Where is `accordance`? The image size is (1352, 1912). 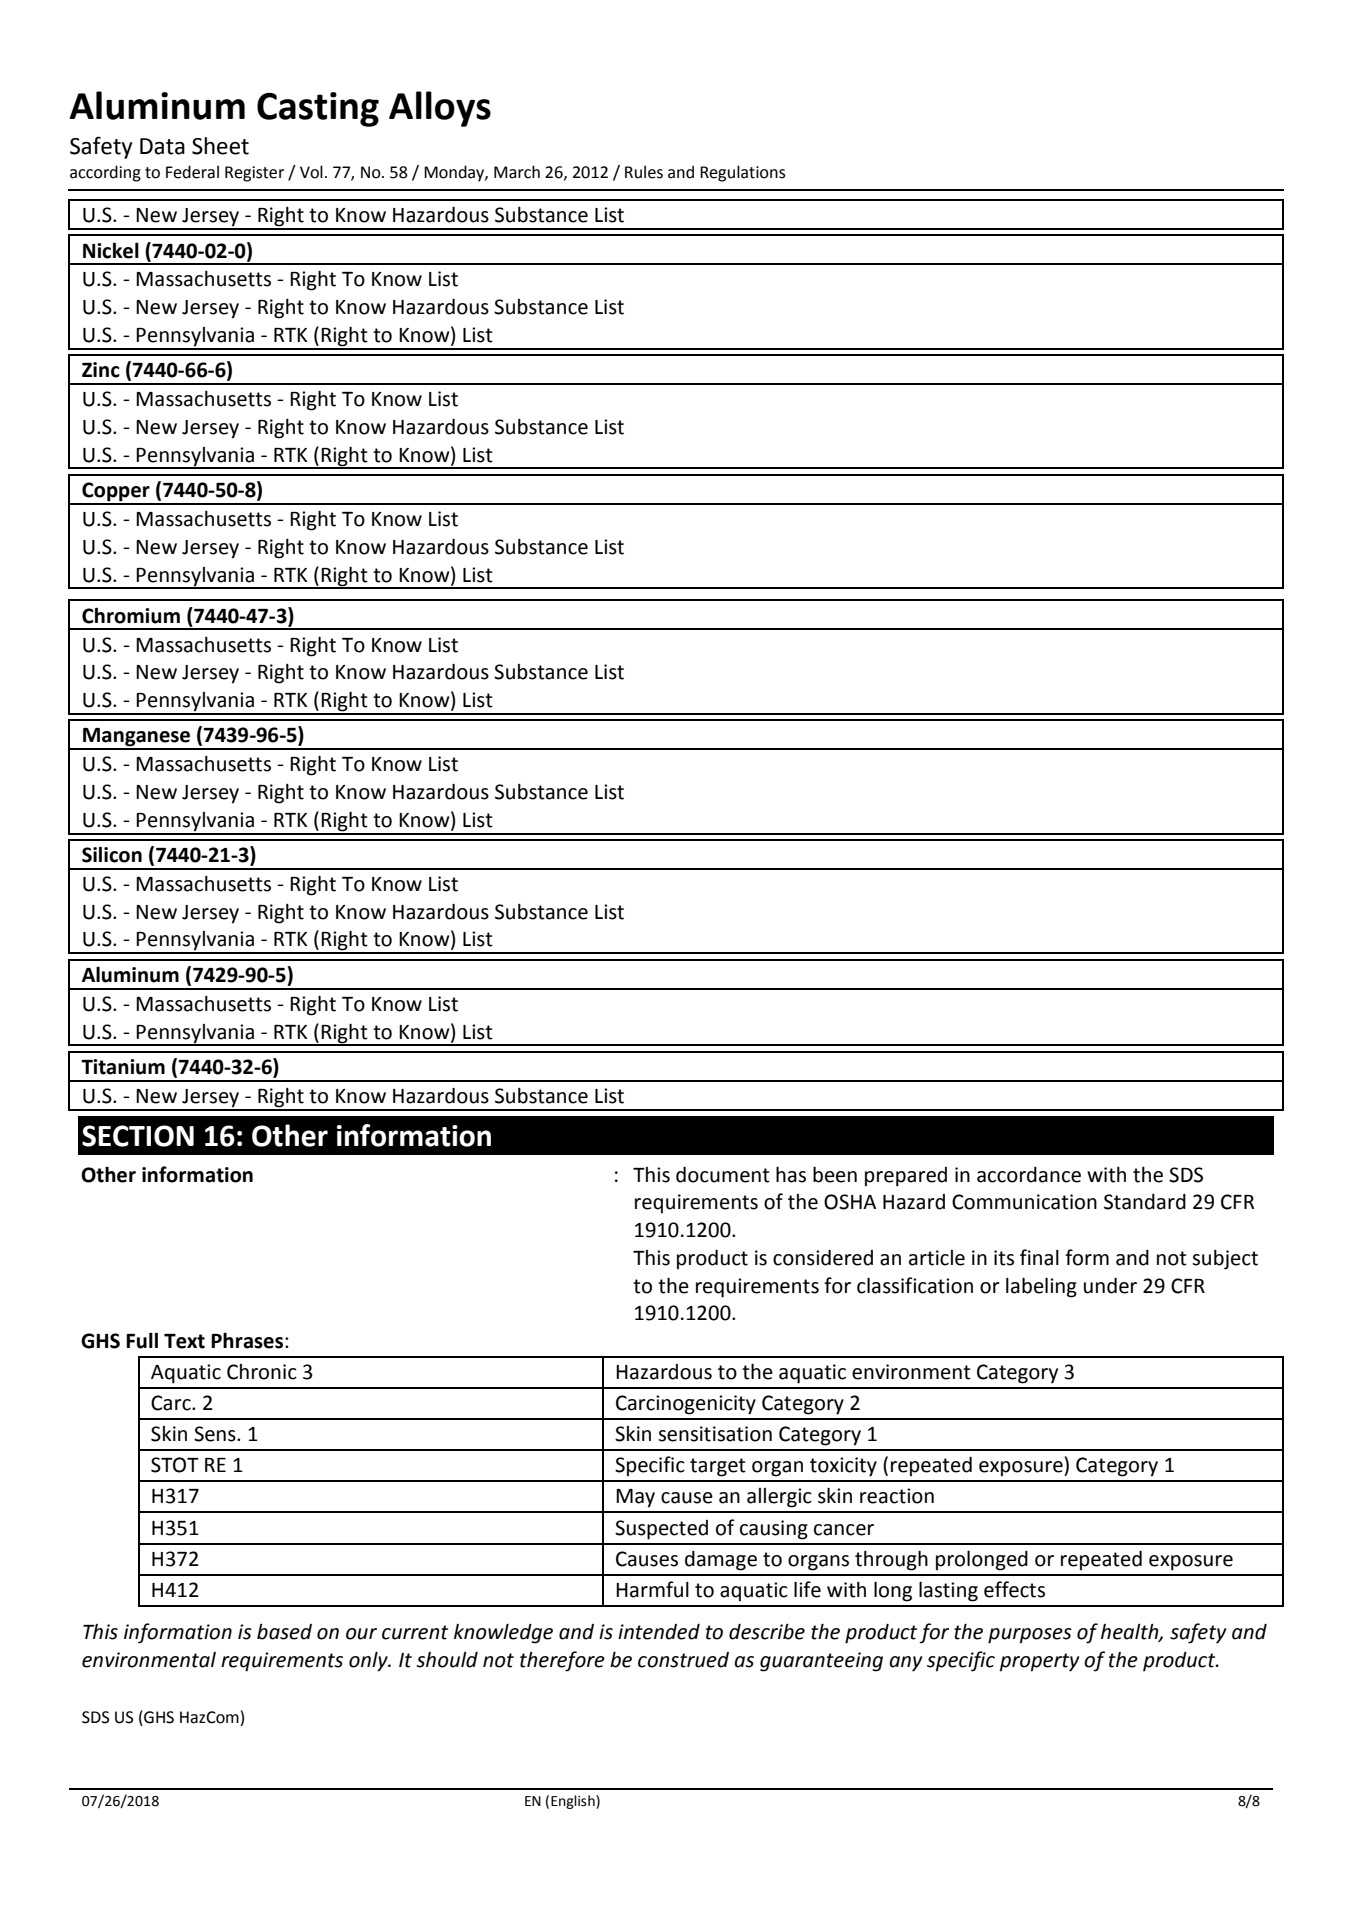
accordance is located at coordinates (1029, 1175).
